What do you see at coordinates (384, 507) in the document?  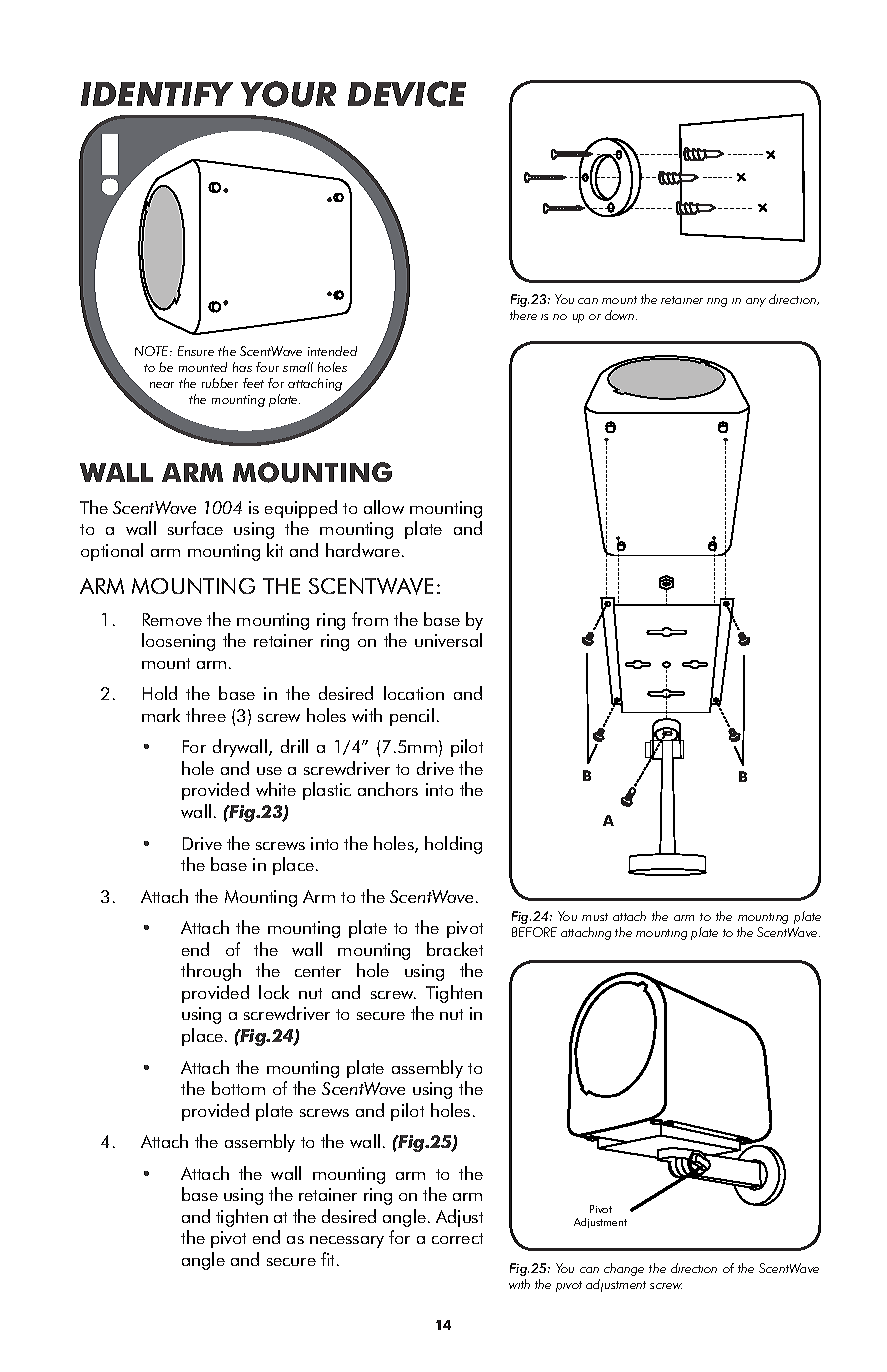 I see `allow` at bounding box center [384, 507].
